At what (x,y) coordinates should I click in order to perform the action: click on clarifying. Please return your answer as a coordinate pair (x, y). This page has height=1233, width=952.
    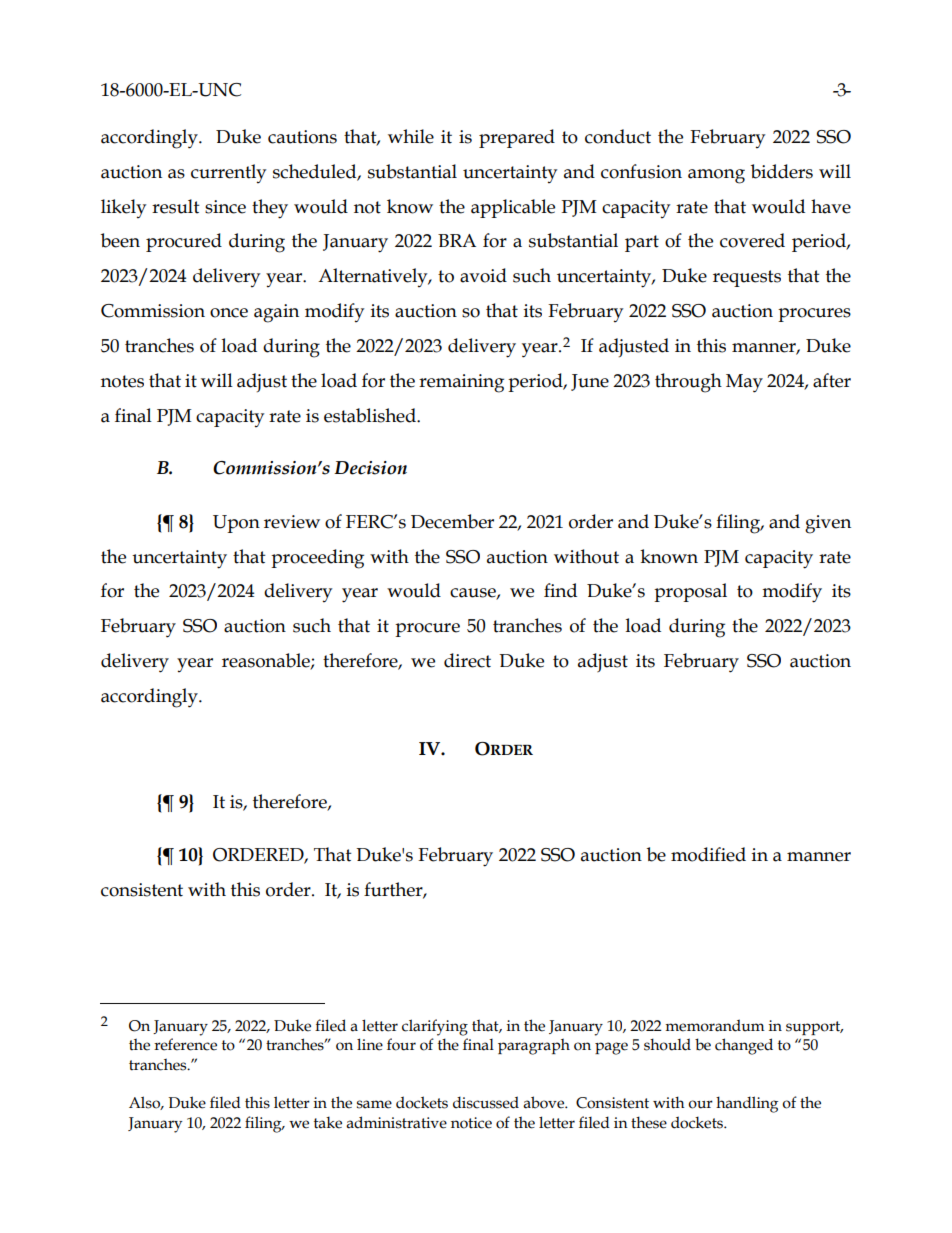
    Looking at the image, I should click on (435, 1027).
